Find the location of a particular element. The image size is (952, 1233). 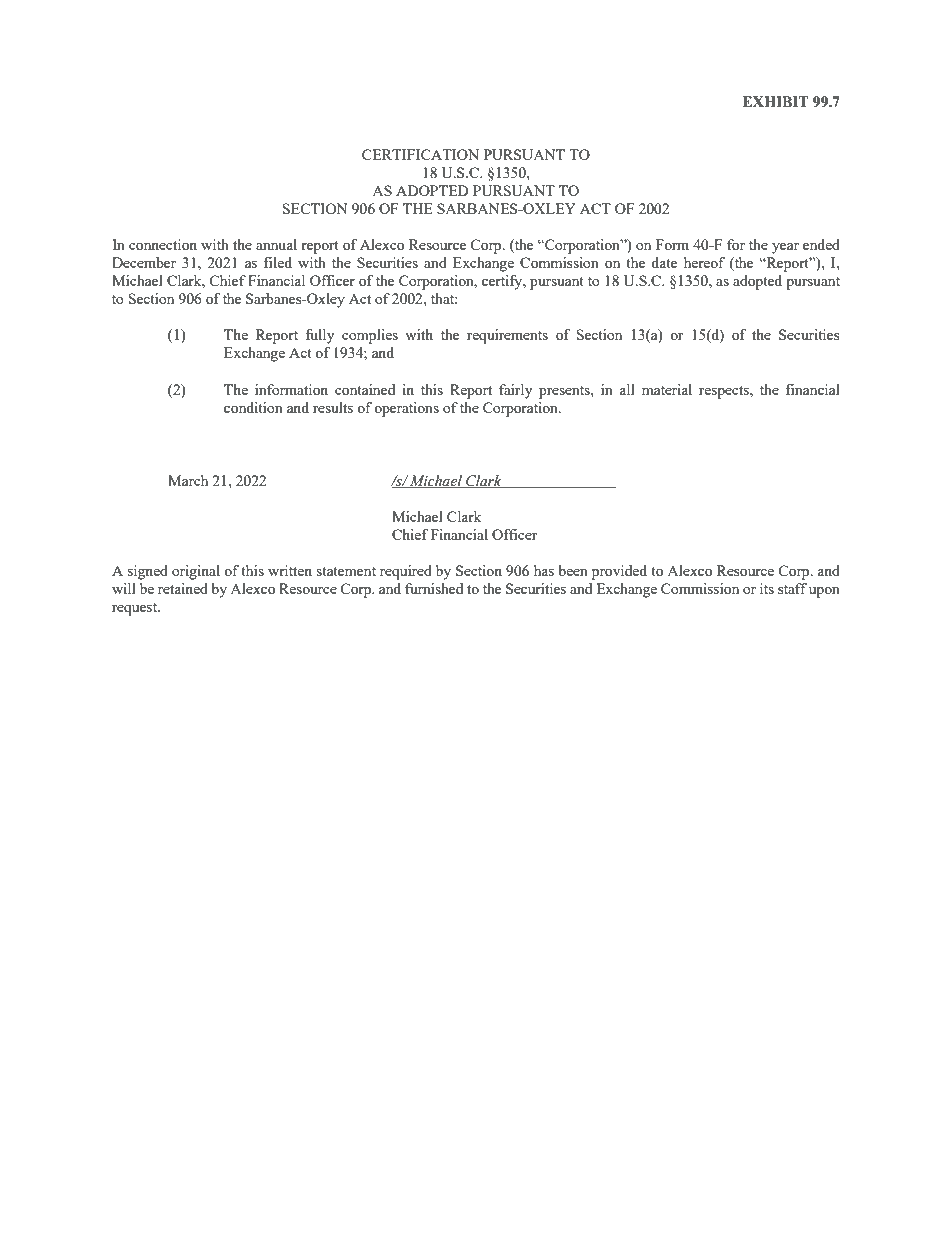

CERTIFICATION is located at coordinates (420, 154).
